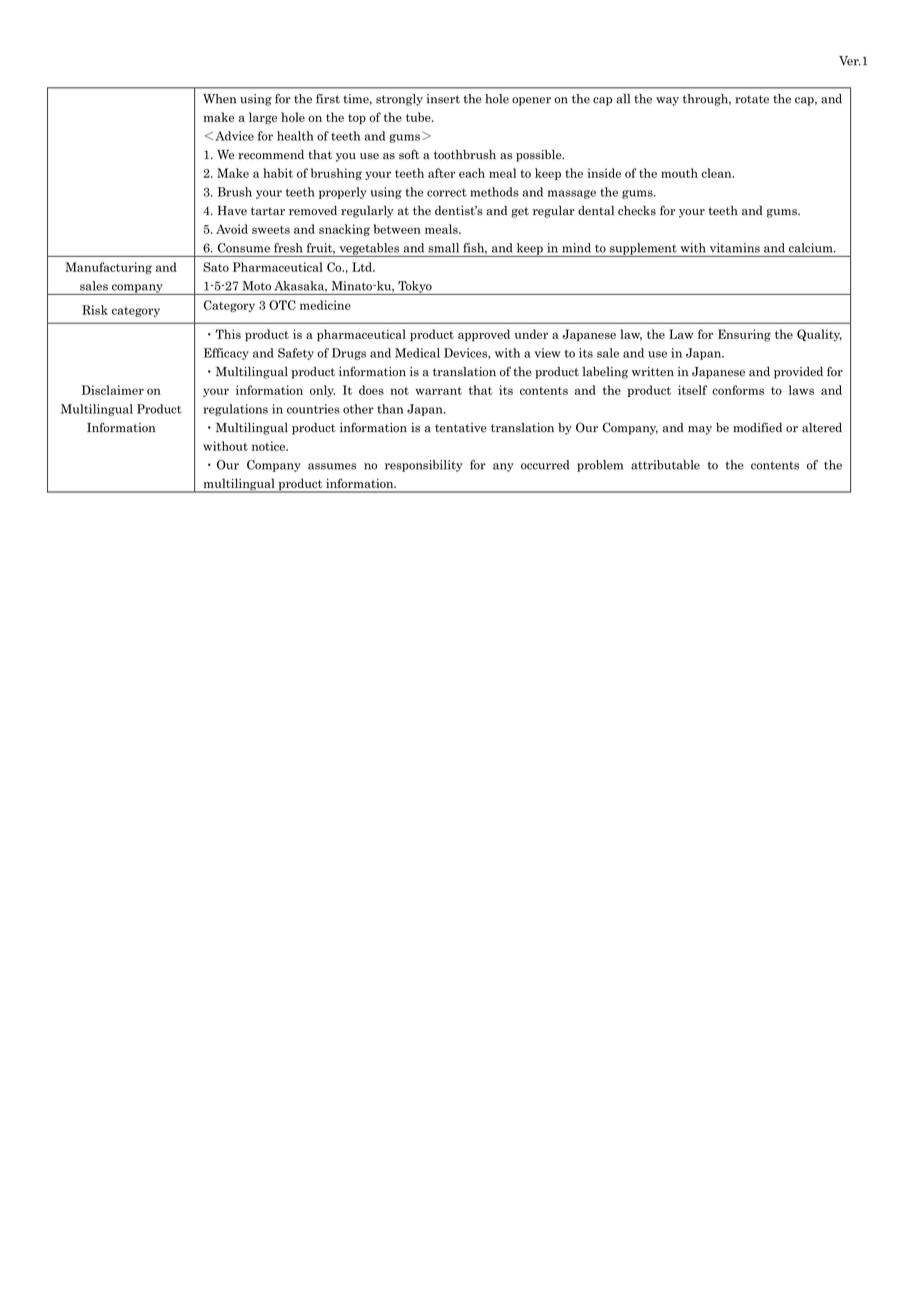 The image size is (924, 1308). I want to click on rotate, so click(752, 99).
